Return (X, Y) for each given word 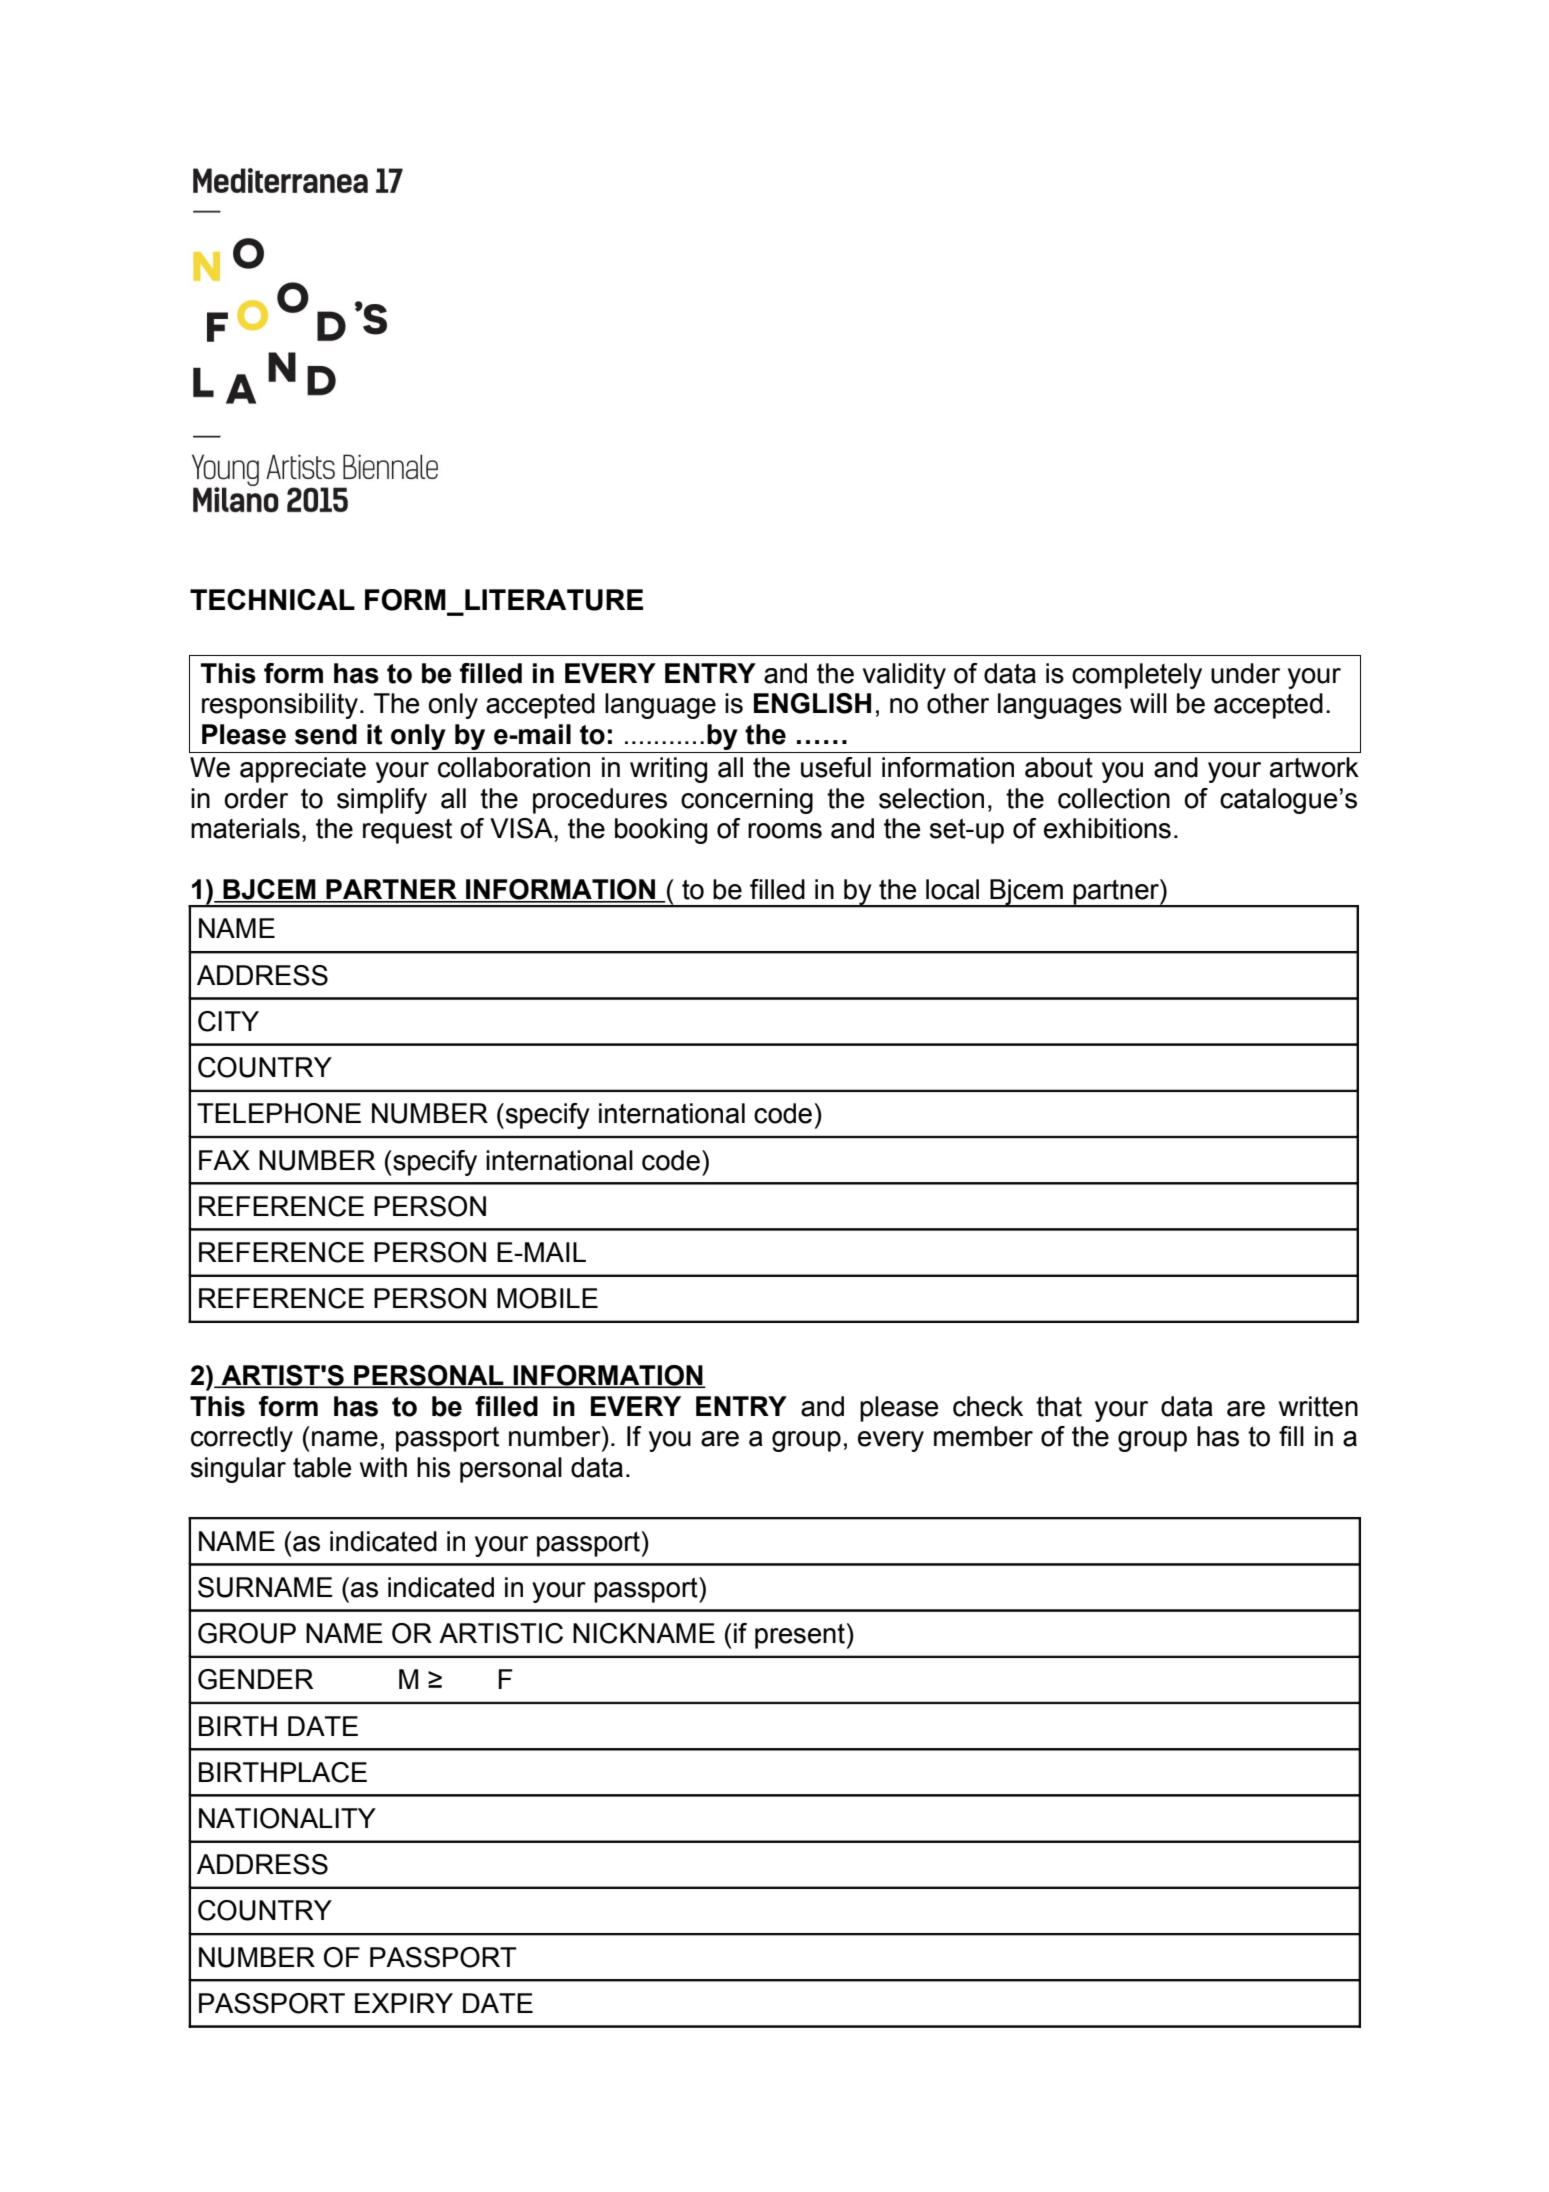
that (1059, 1406)
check (988, 1406)
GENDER (256, 1679)
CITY (228, 1021)
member (983, 1436)
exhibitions (1107, 828)
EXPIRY (404, 2003)
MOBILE (547, 1298)
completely (1137, 676)
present (800, 1636)
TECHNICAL (272, 599)
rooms (785, 831)
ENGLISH (812, 703)
